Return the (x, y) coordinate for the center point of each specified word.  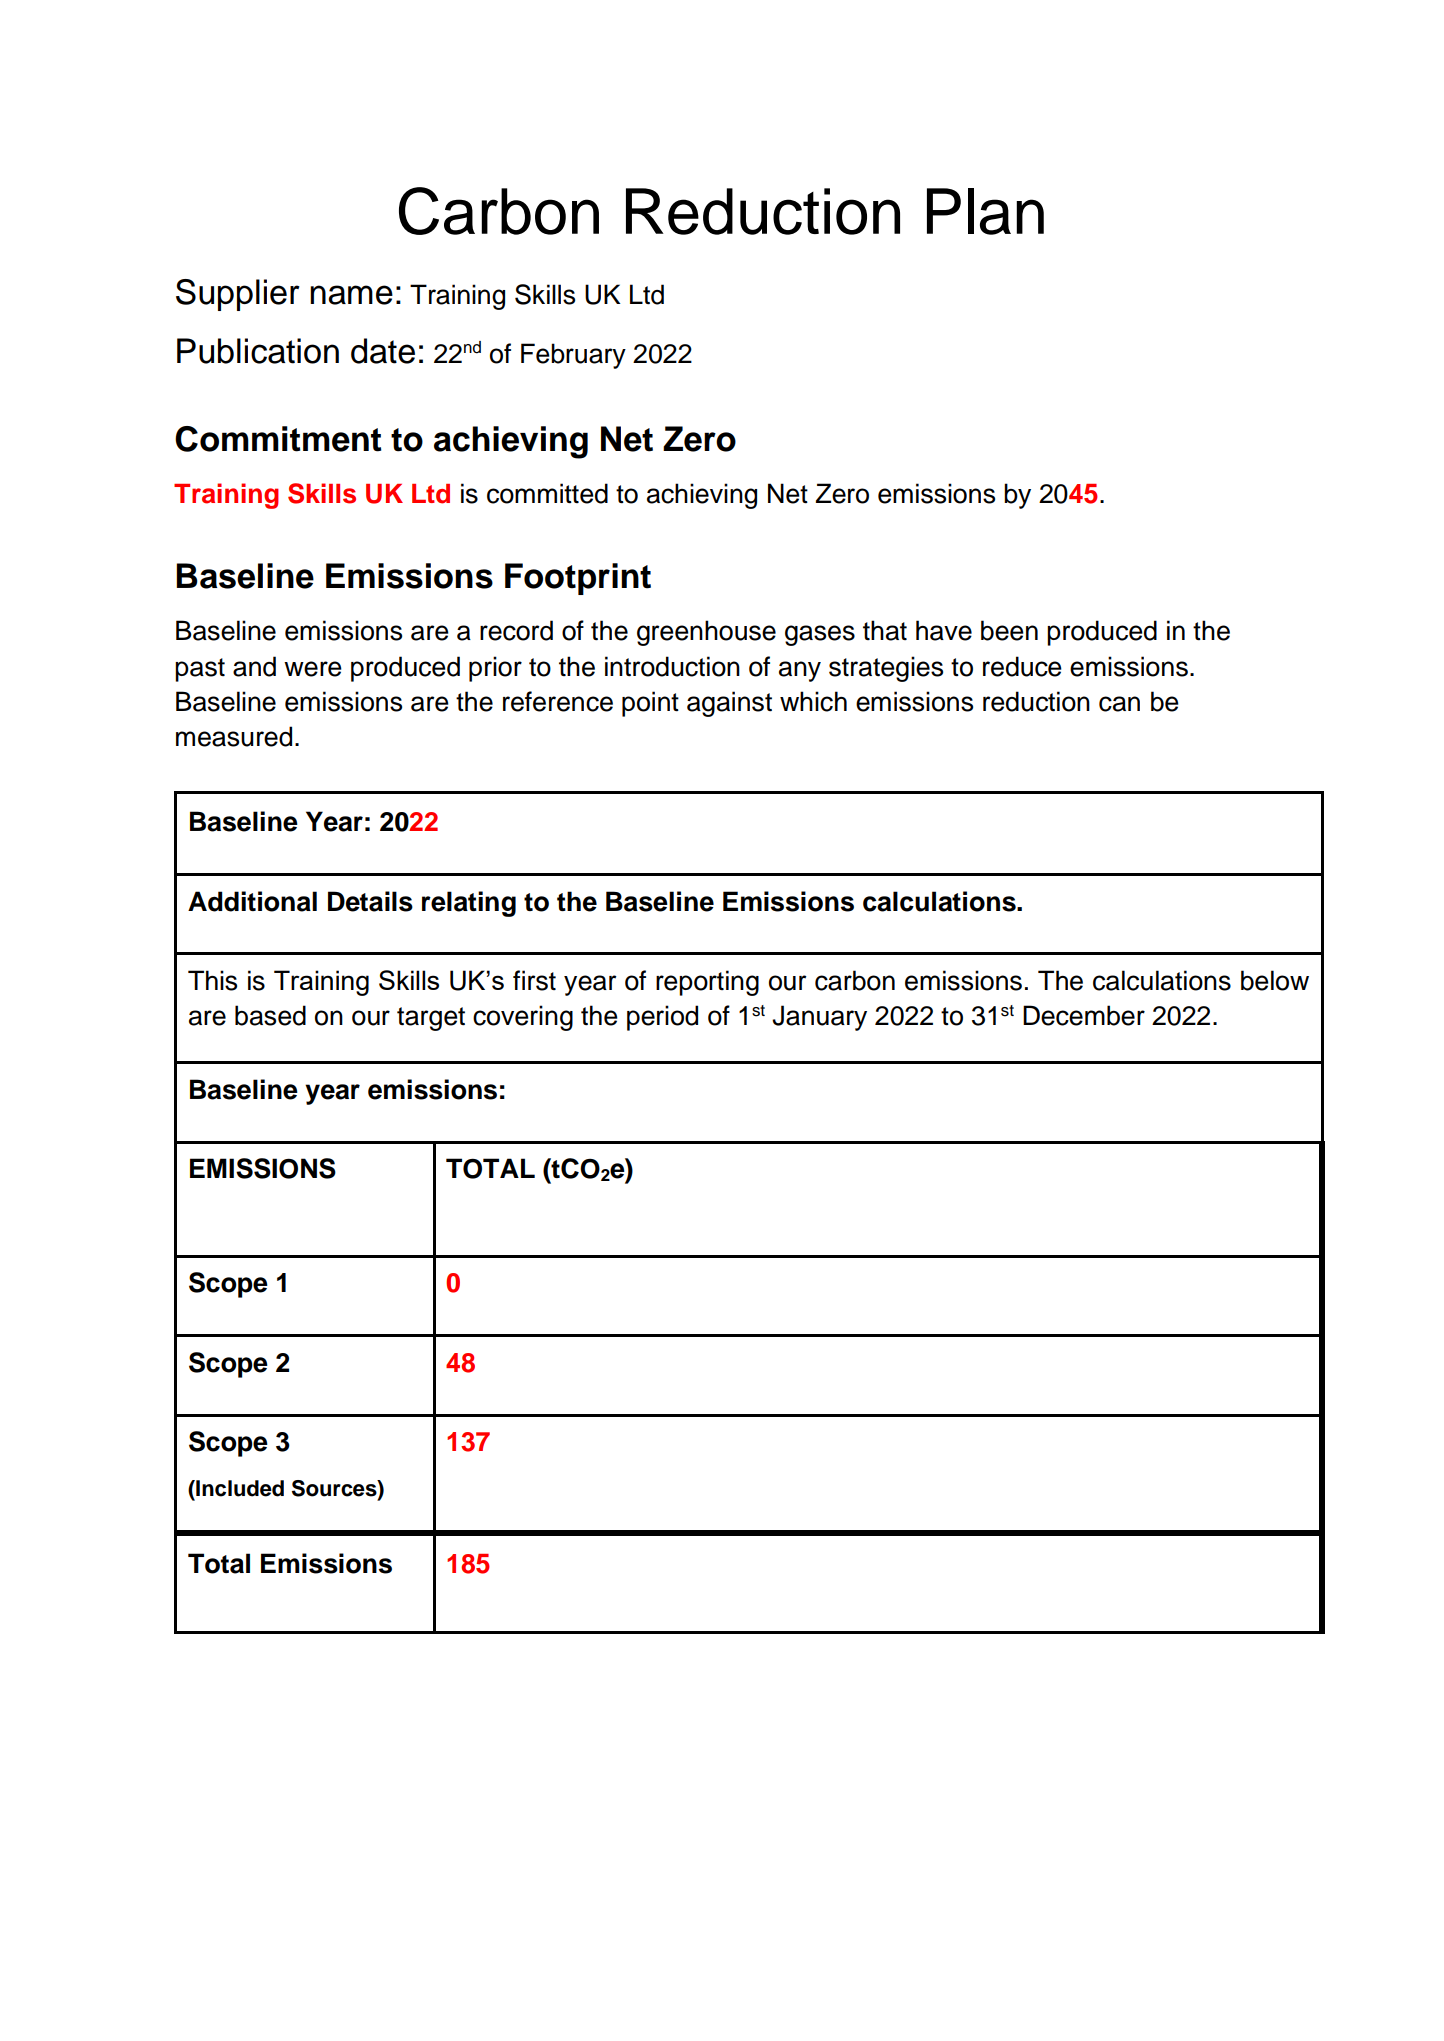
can (1119, 704)
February (573, 356)
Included (239, 1488)
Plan (985, 211)
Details (370, 901)
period (662, 1018)
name (351, 295)
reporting (707, 983)
